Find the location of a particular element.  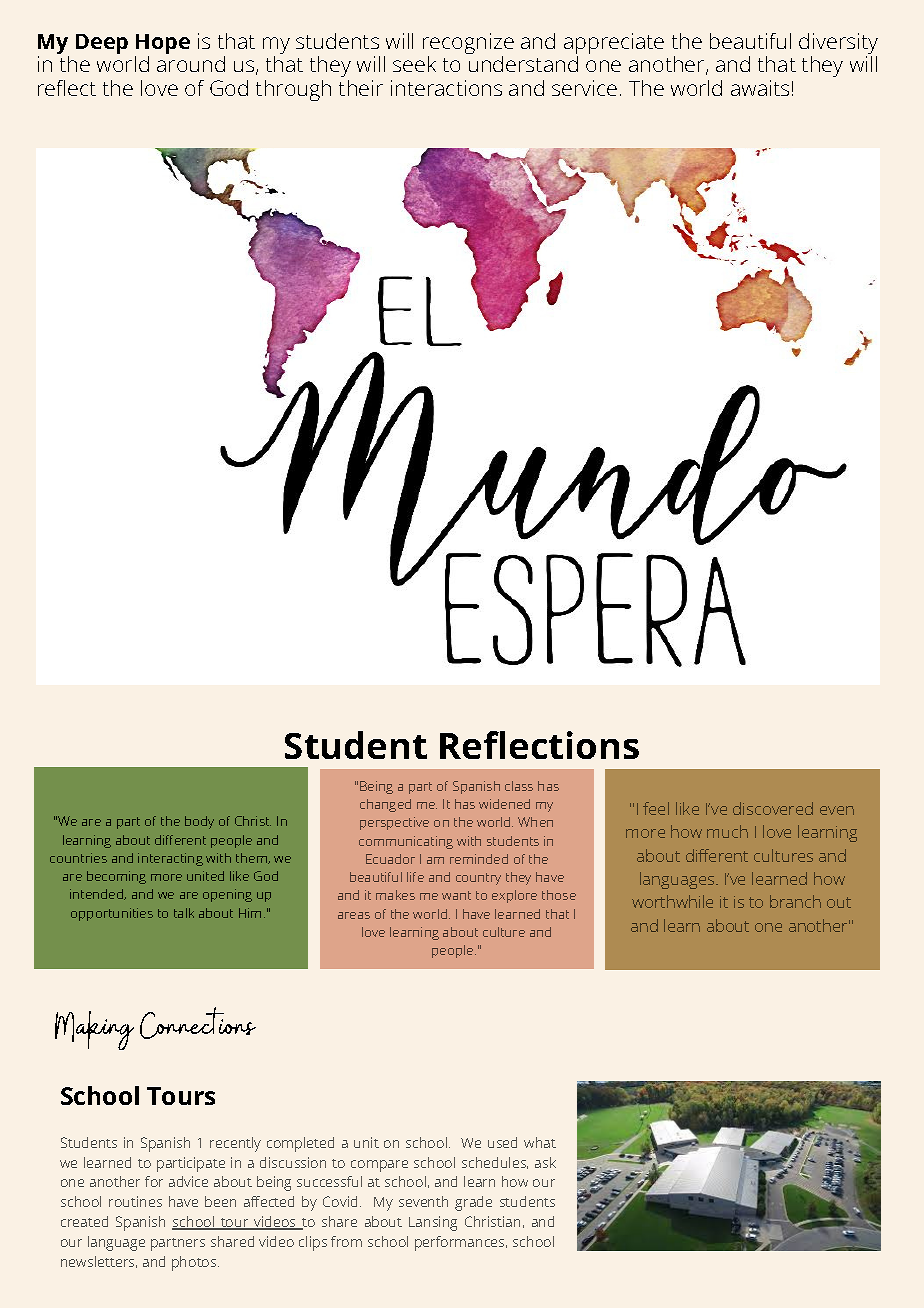

around is located at coordinates (191, 64).
